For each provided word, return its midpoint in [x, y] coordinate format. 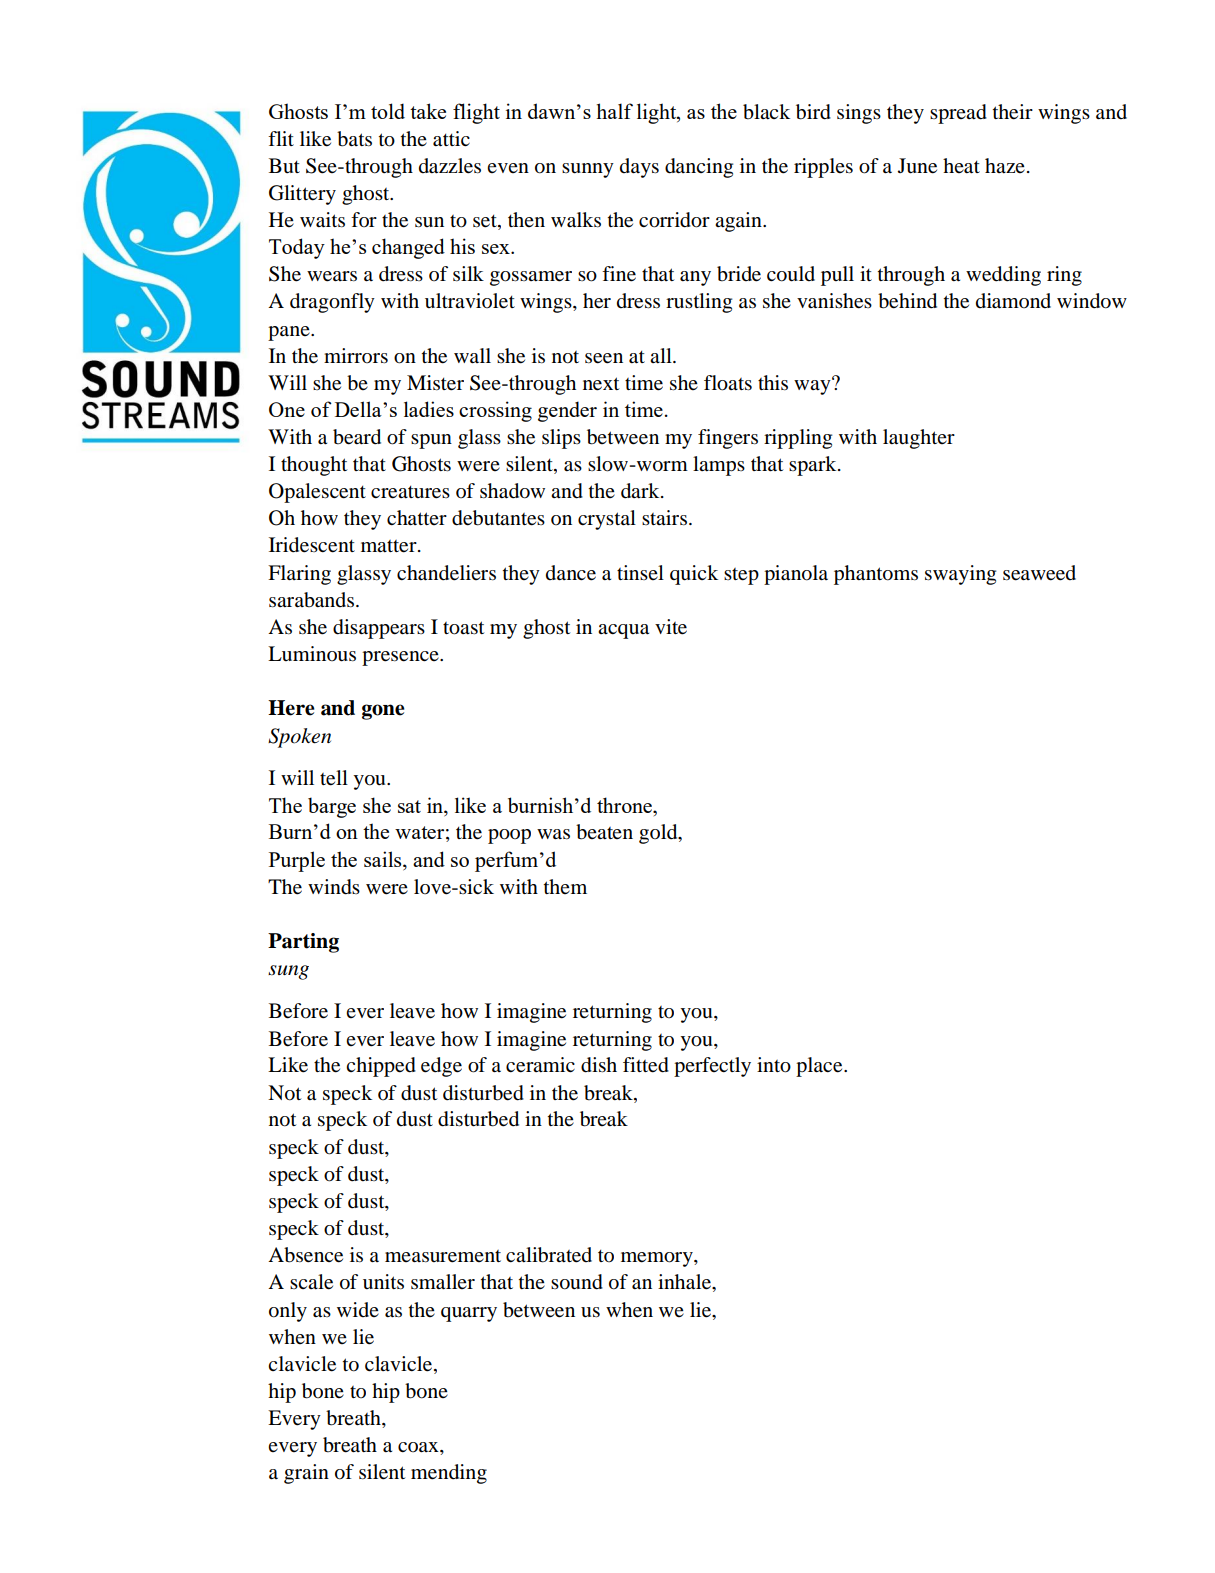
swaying [960, 575]
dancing [699, 168]
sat [409, 806]
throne [625, 805]
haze [1005, 165]
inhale [685, 1282]
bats [354, 139]
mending [449, 1474]
